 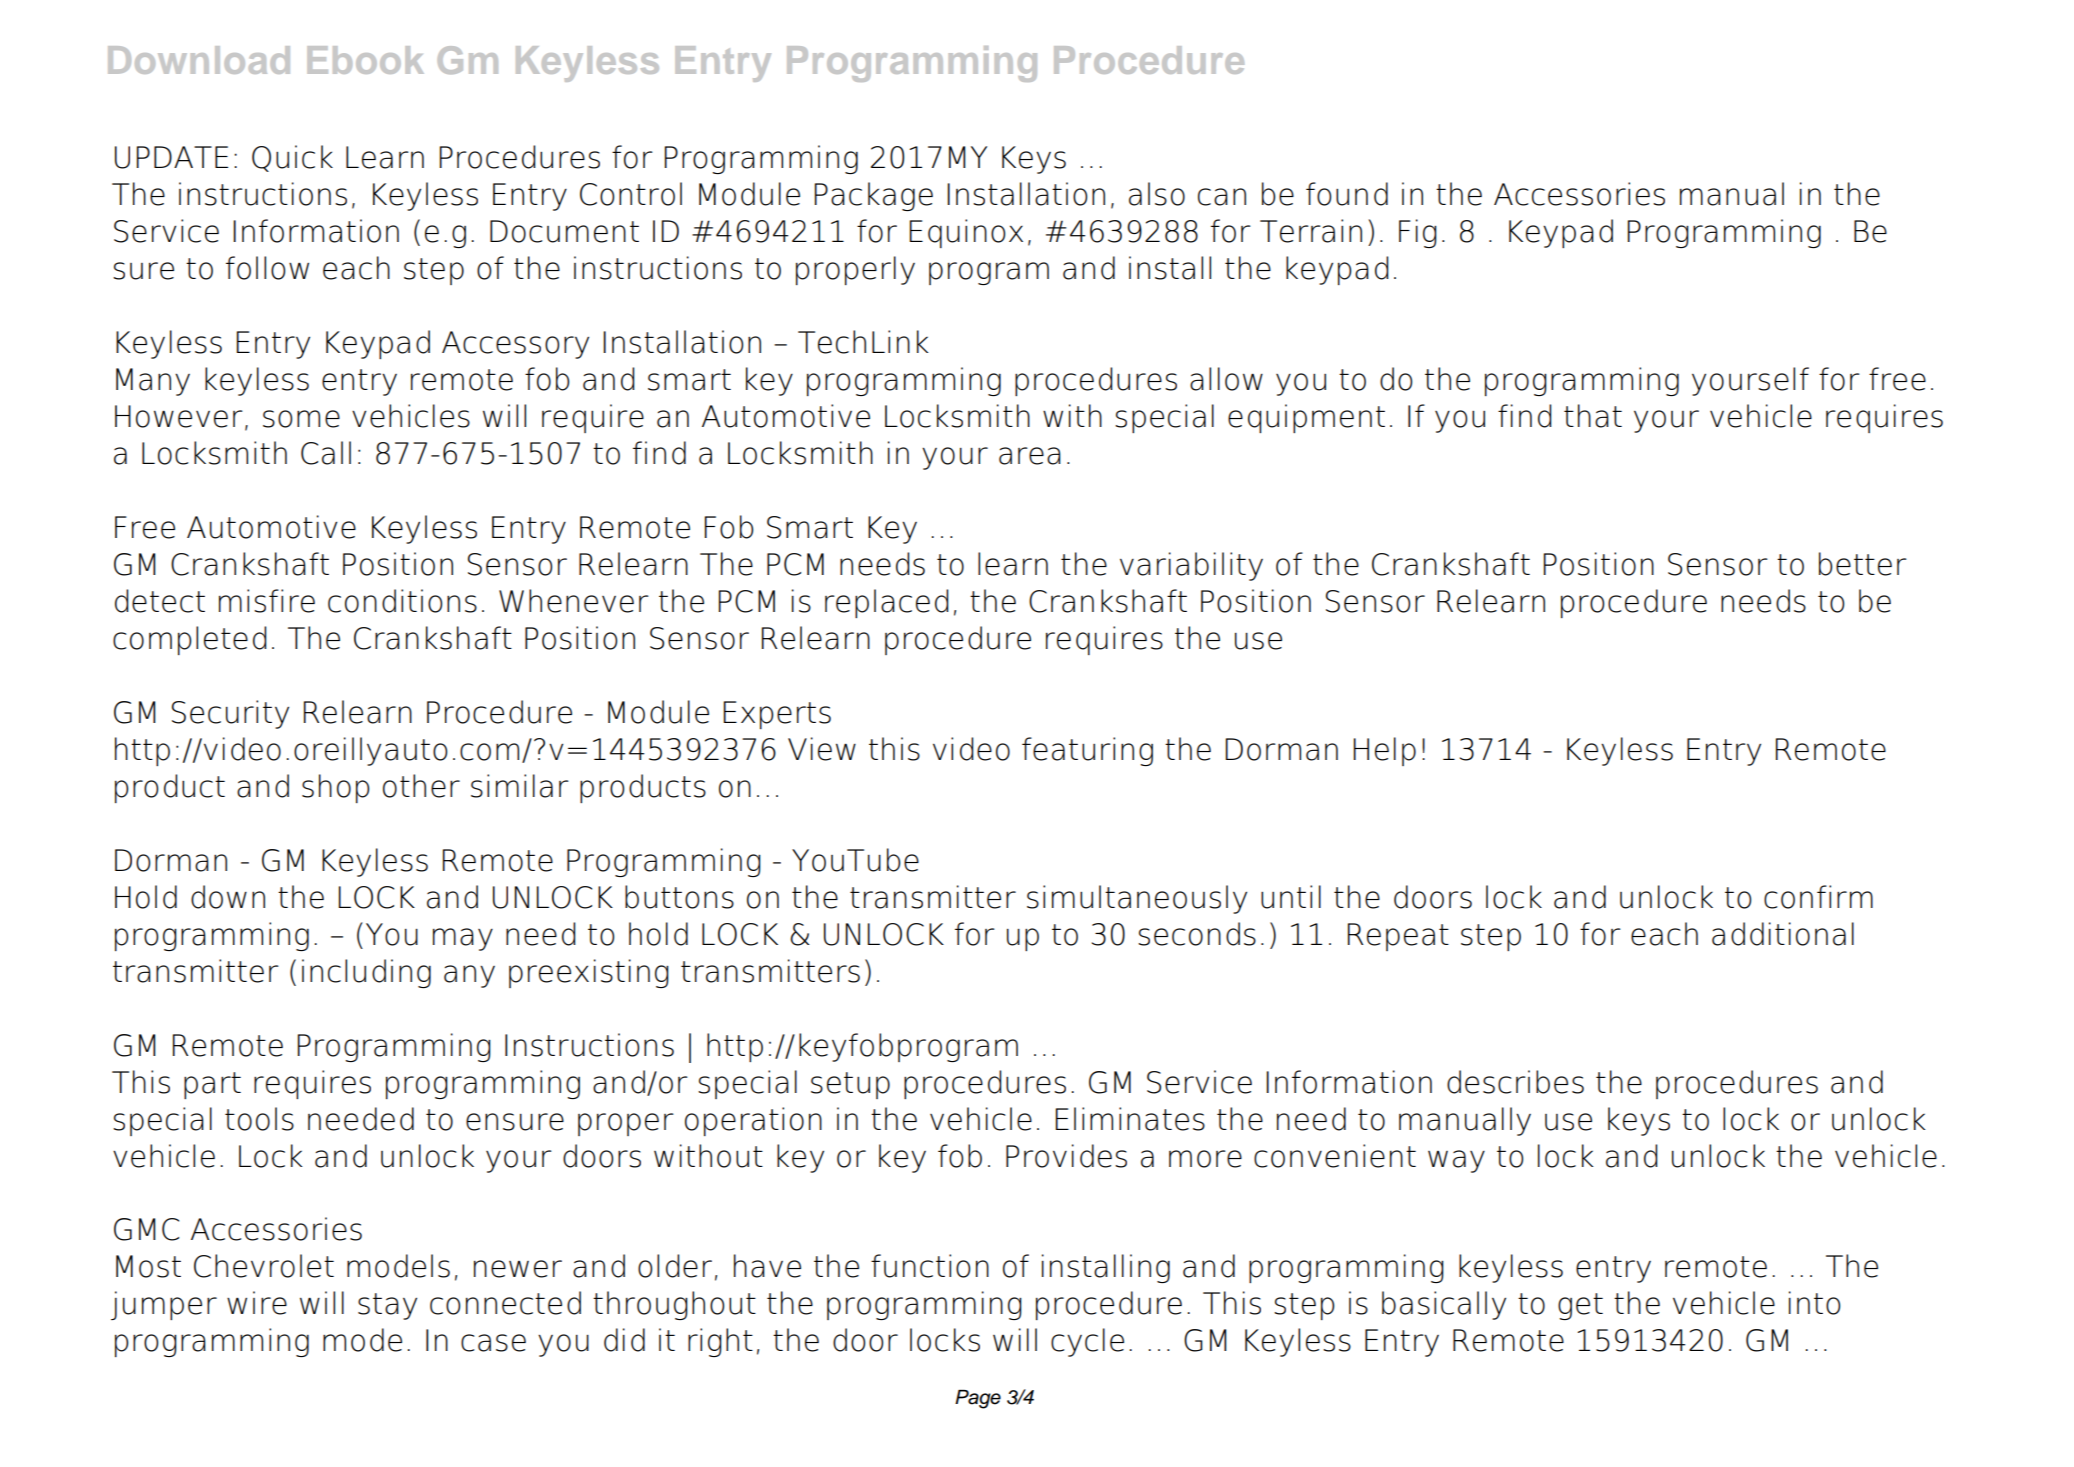 I want to click on found, so click(x=1347, y=194).
